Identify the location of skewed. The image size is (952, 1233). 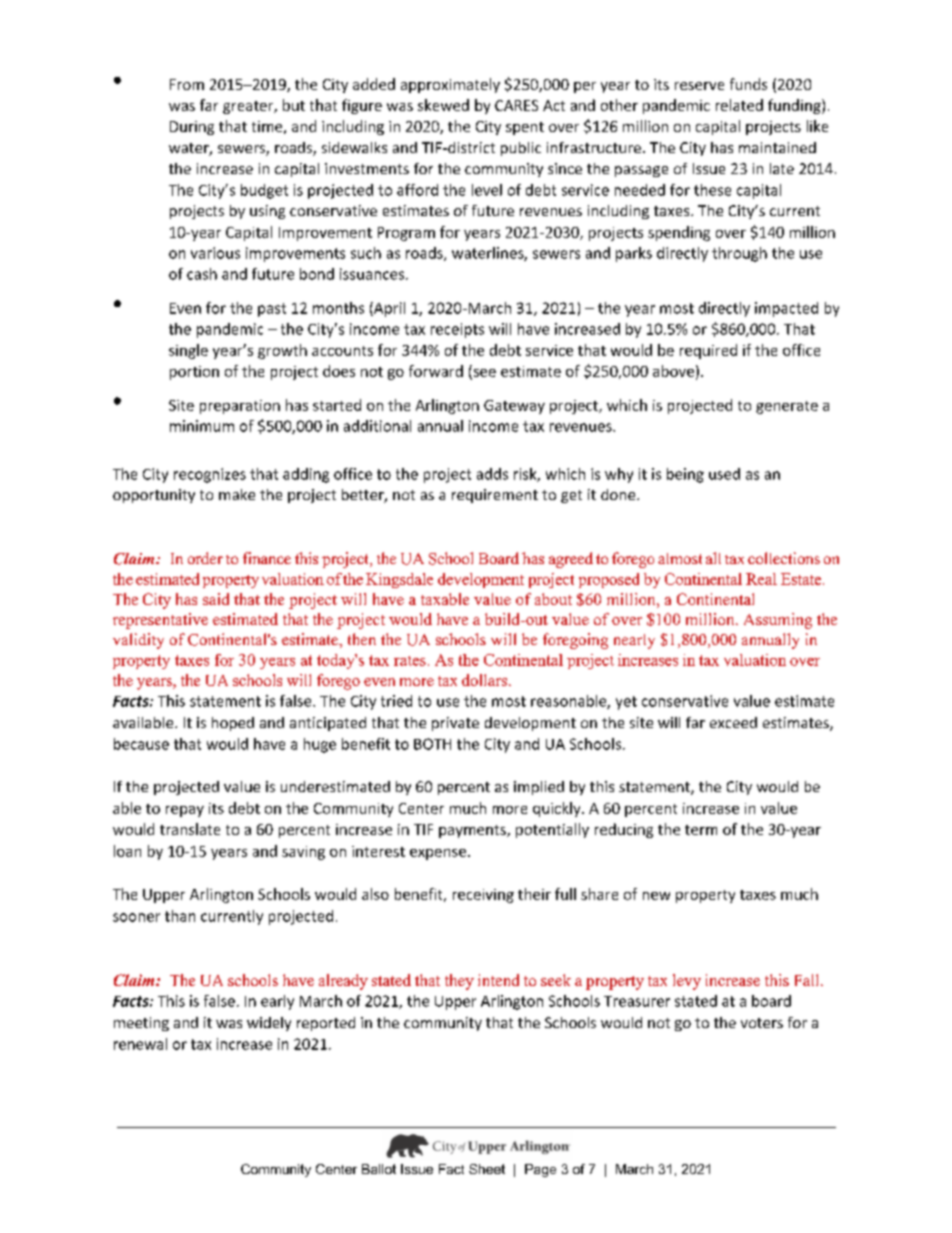
(443, 105).
